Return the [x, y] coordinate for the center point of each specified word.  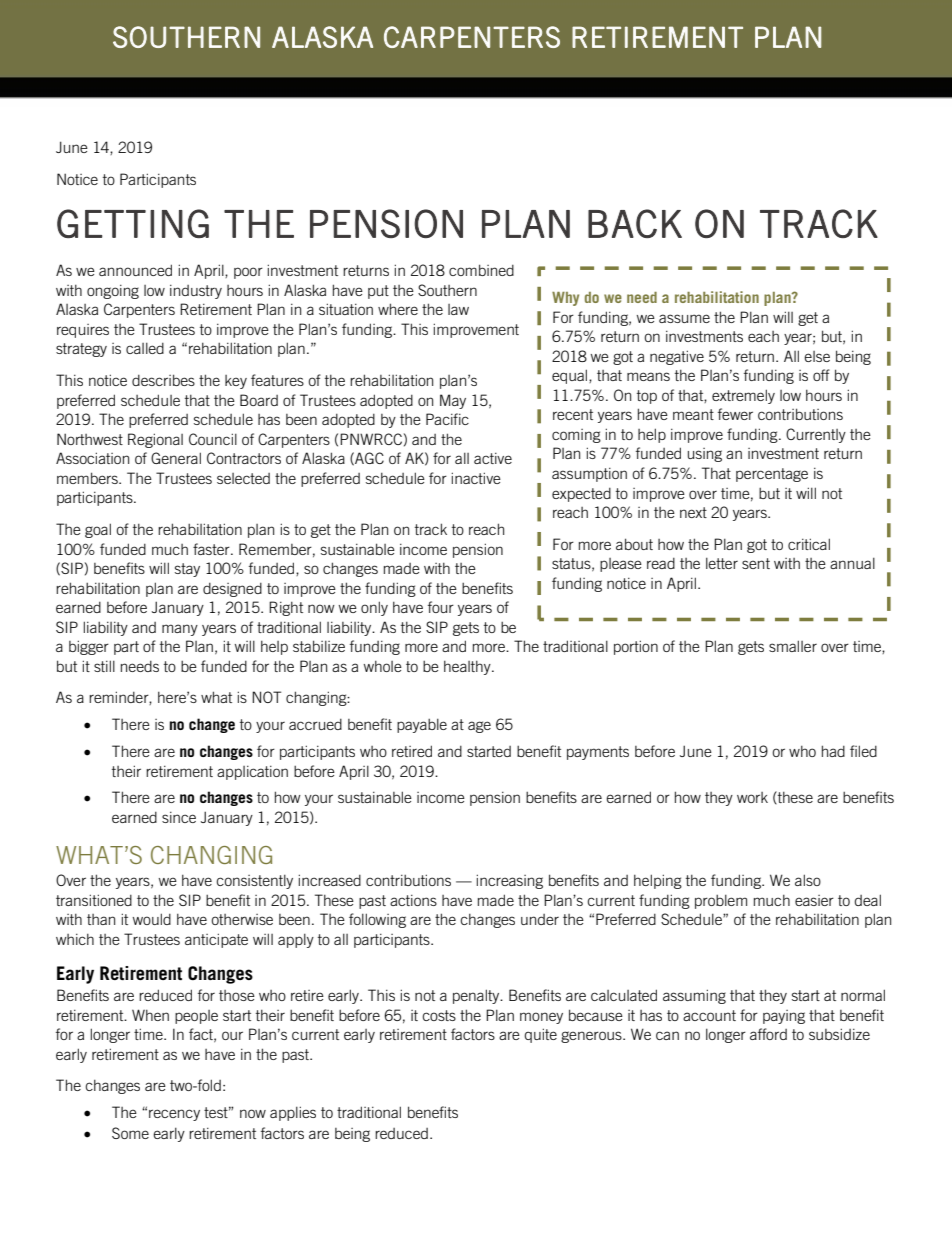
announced [135, 270]
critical [809, 544]
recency [174, 1115]
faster [212, 549]
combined [481, 270]
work [752, 797]
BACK [635, 223]
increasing [510, 881]
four [441, 607]
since [179, 817]
